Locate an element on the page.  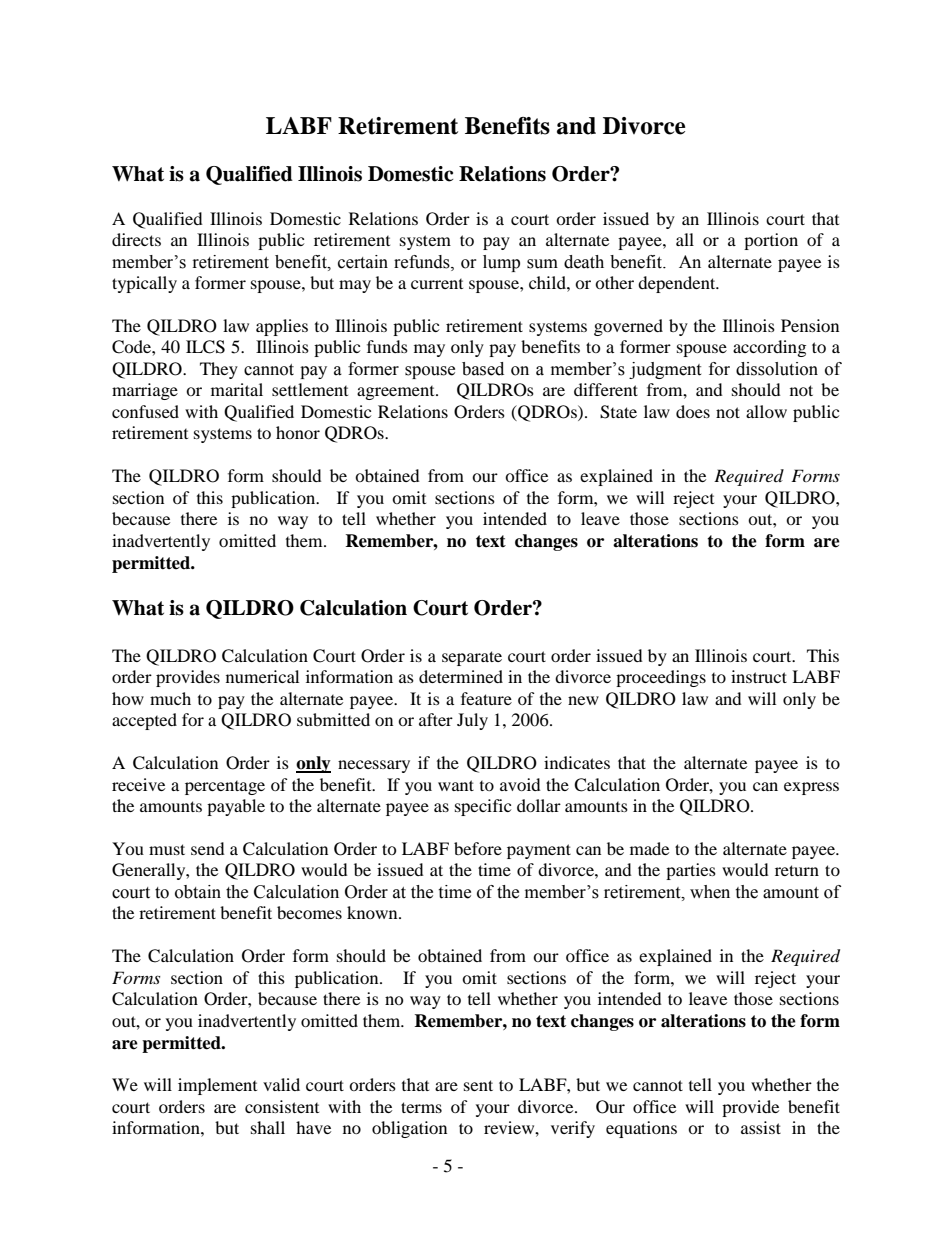
typically is located at coordinates (144, 284).
